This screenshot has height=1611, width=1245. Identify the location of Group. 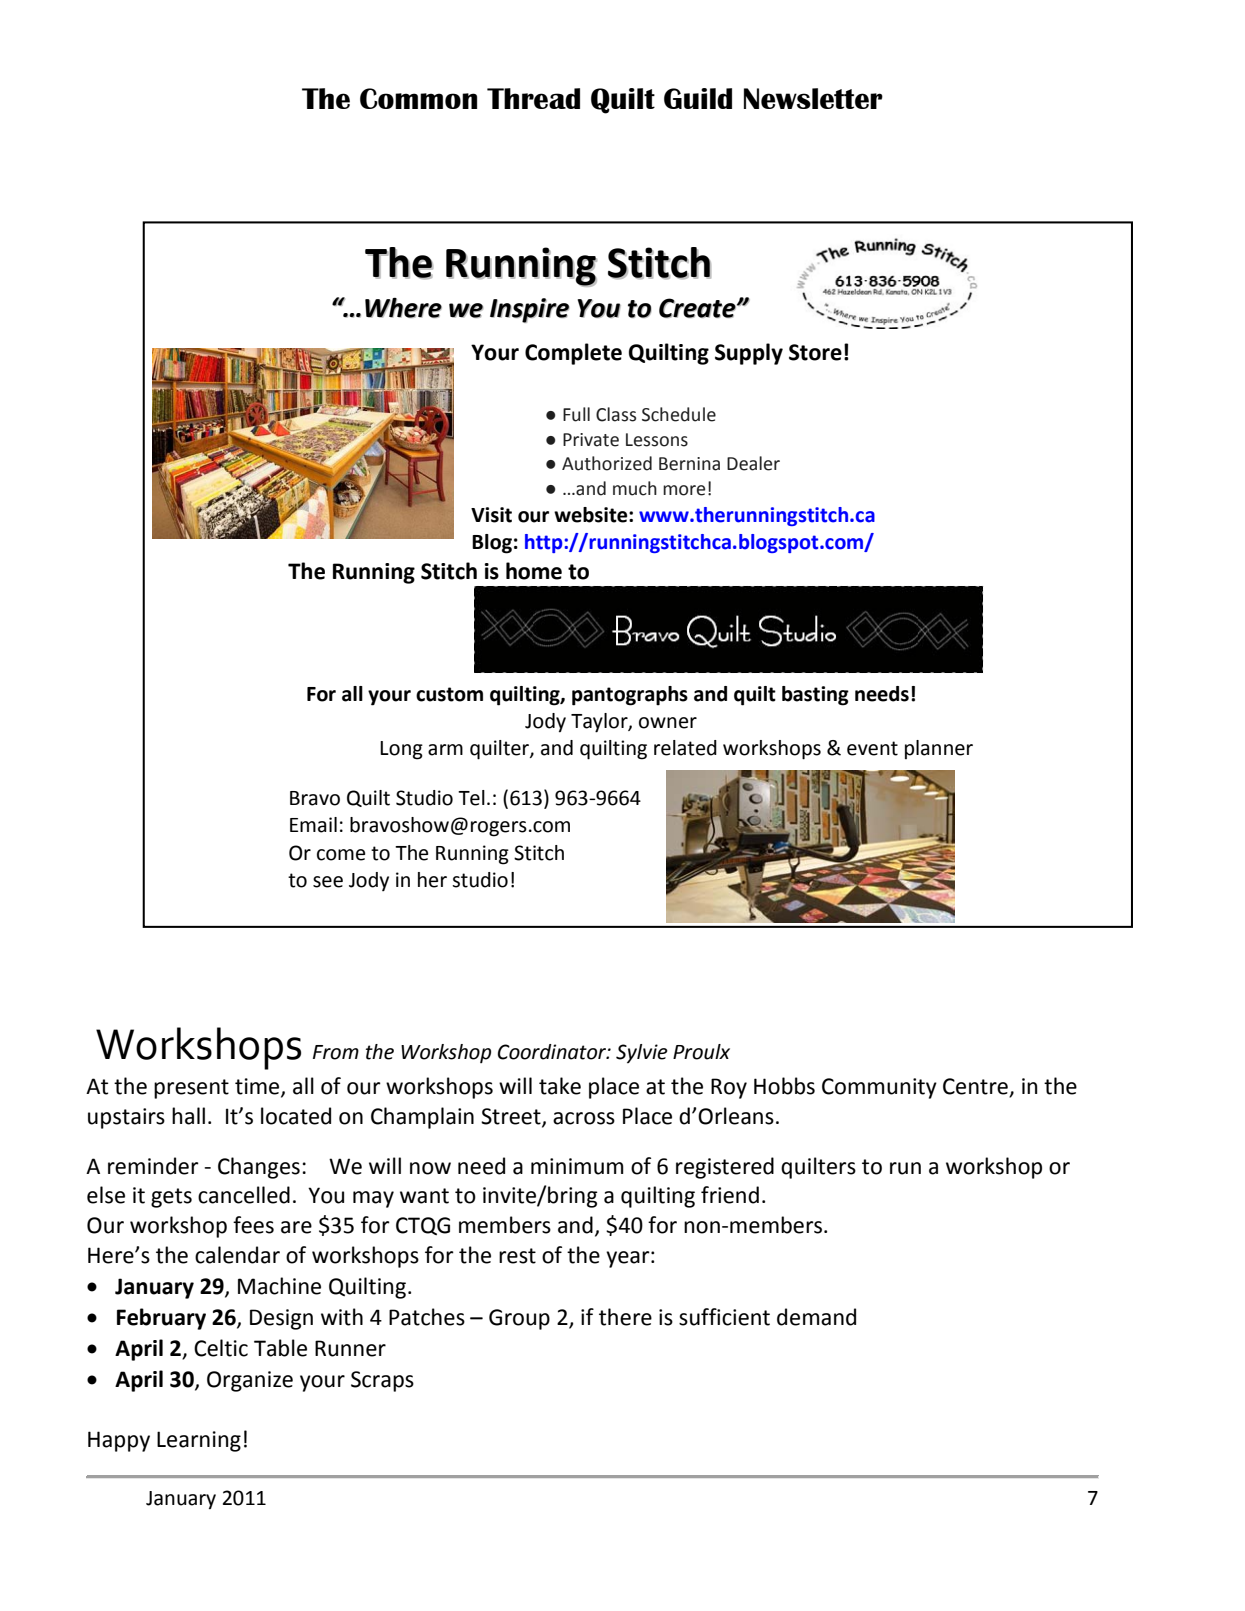
(519, 1319).
